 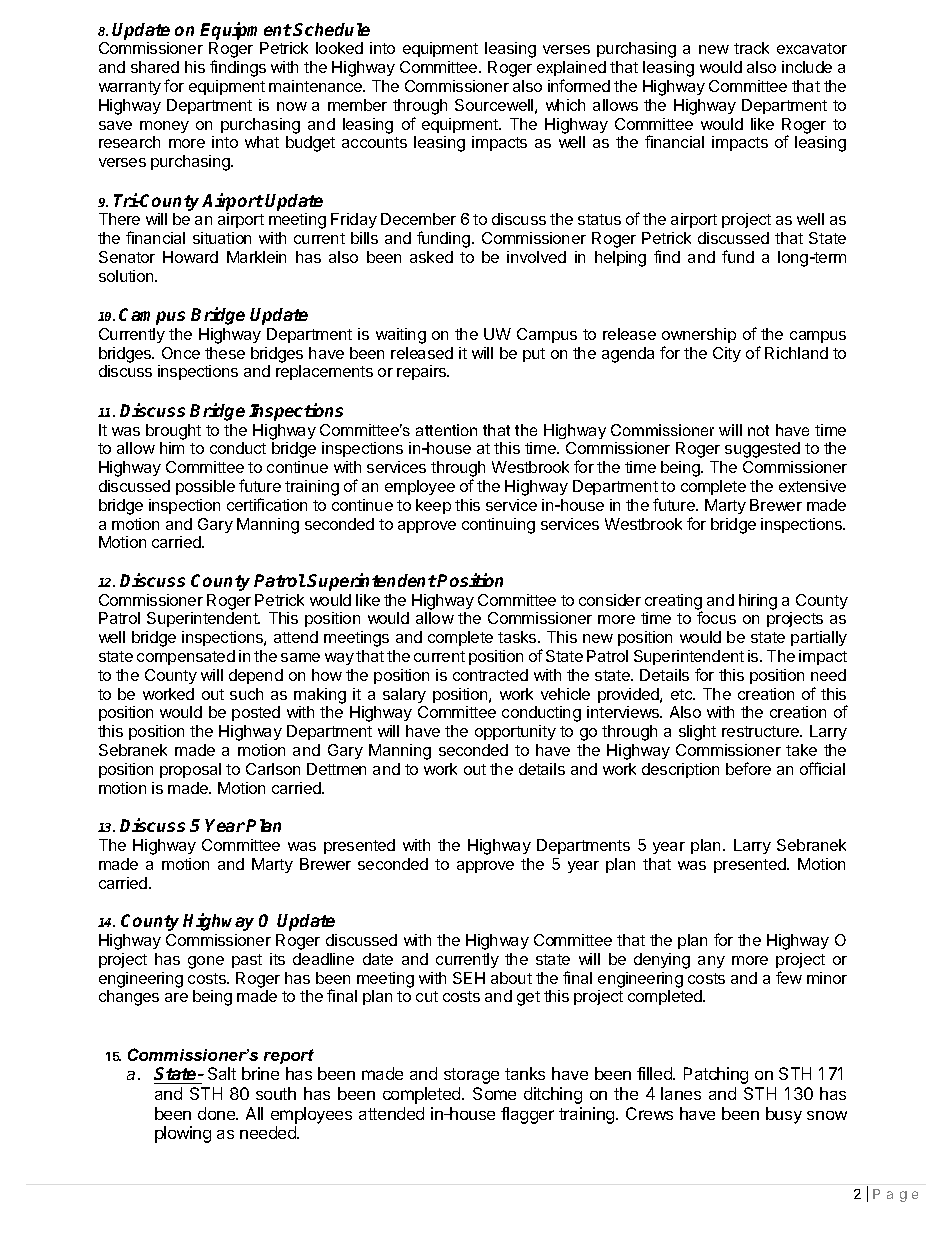 I want to click on Some, so click(x=494, y=1093).
